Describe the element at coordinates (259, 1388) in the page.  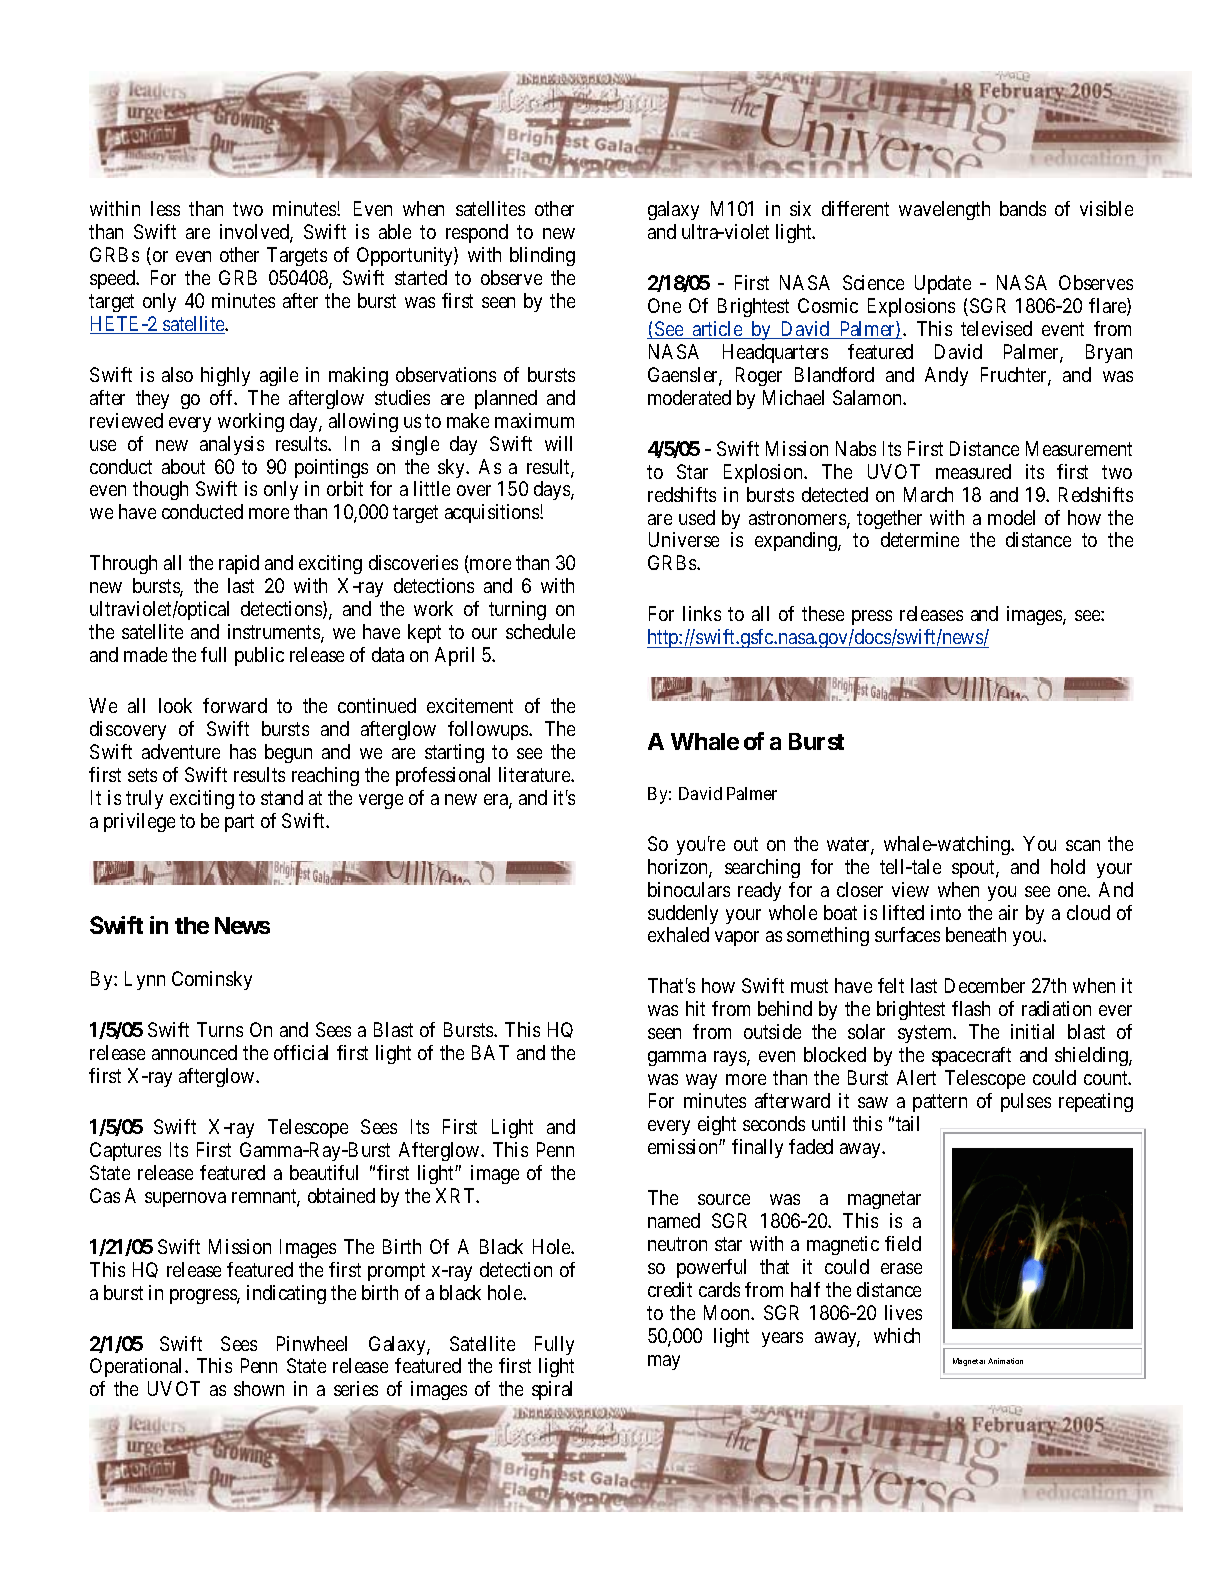
I see `shown` at that location.
